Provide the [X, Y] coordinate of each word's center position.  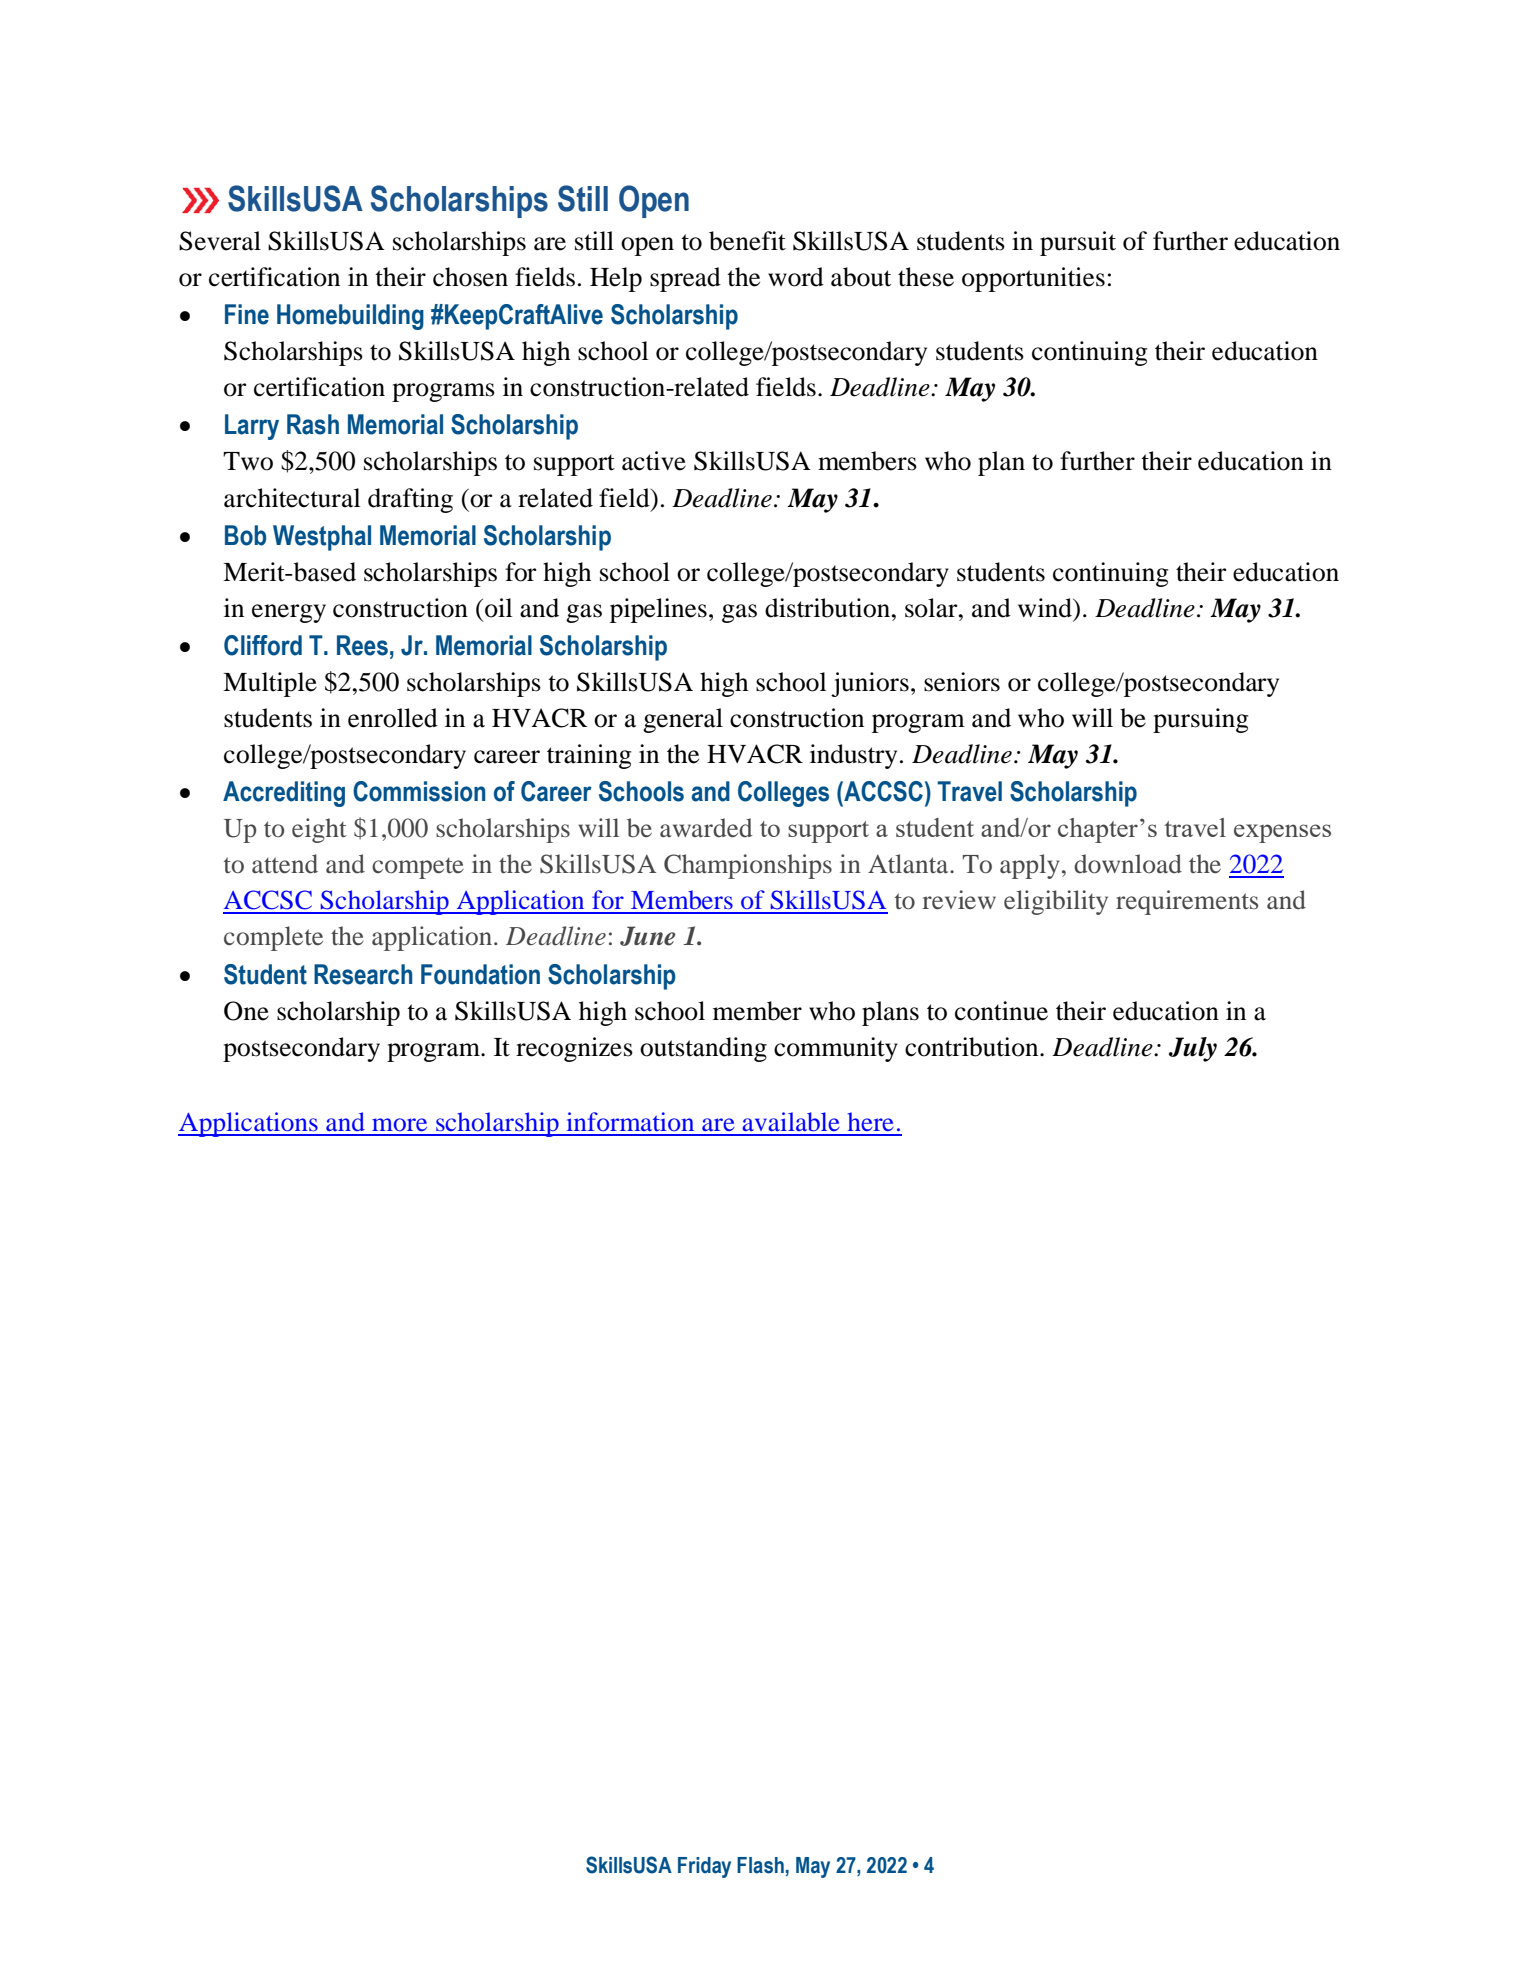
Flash [760, 1865]
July [1193, 1049]
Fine [247, 314]
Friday [704, 1867]
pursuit [1078, 243]
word [796, 277]
